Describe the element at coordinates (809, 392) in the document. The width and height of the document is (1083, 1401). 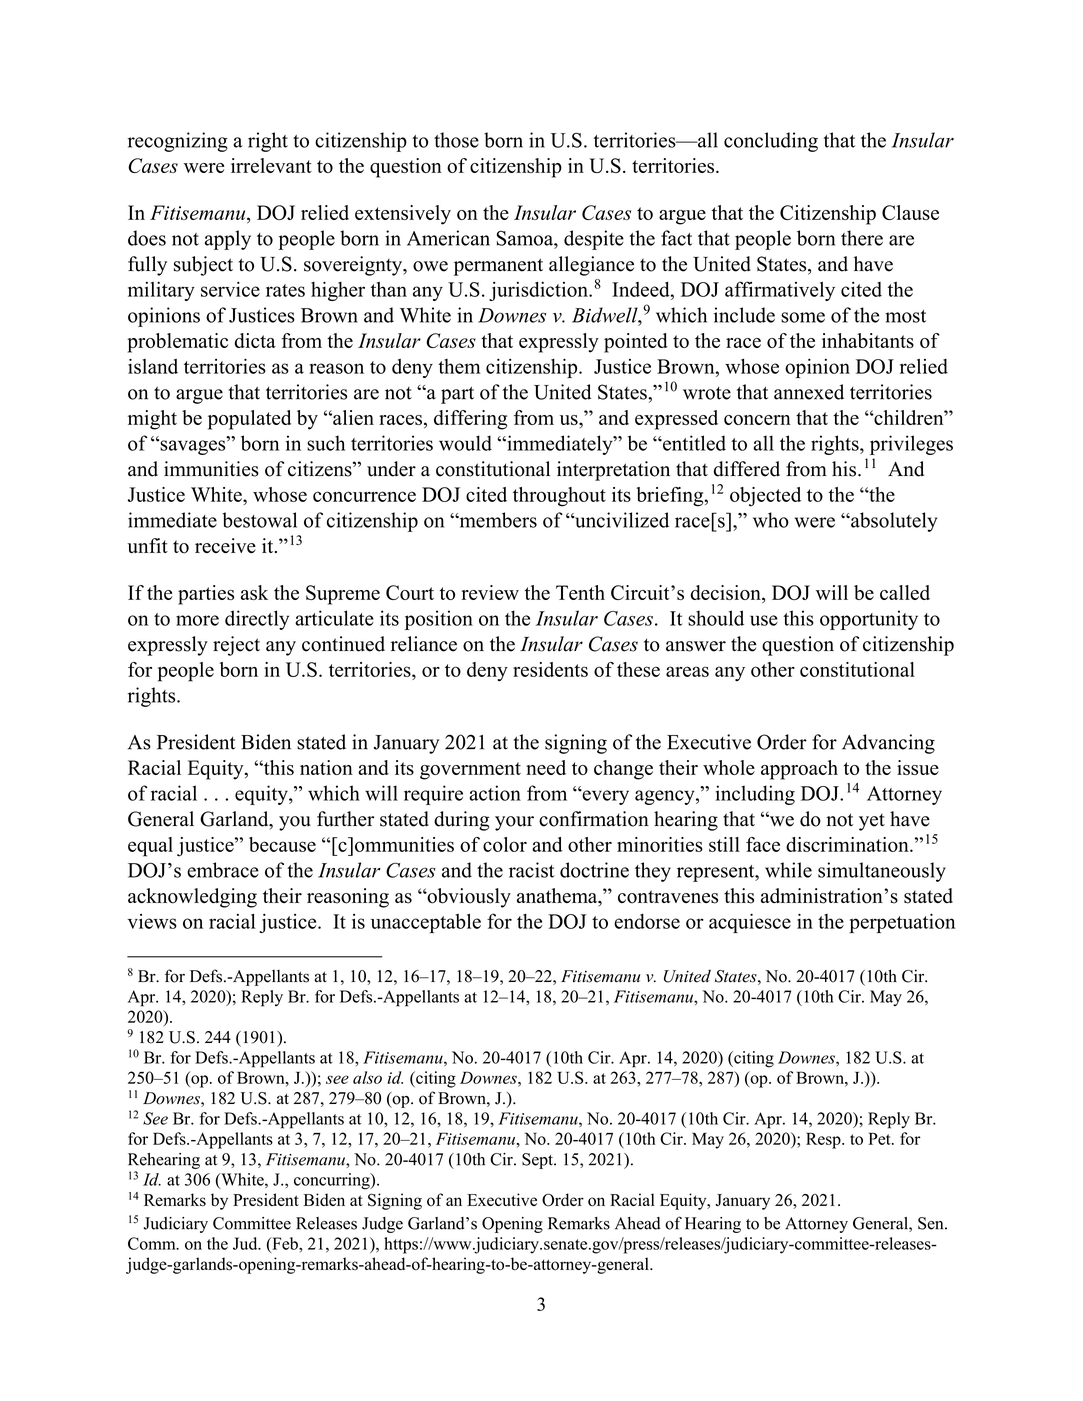
I see `annexed` at that location.
